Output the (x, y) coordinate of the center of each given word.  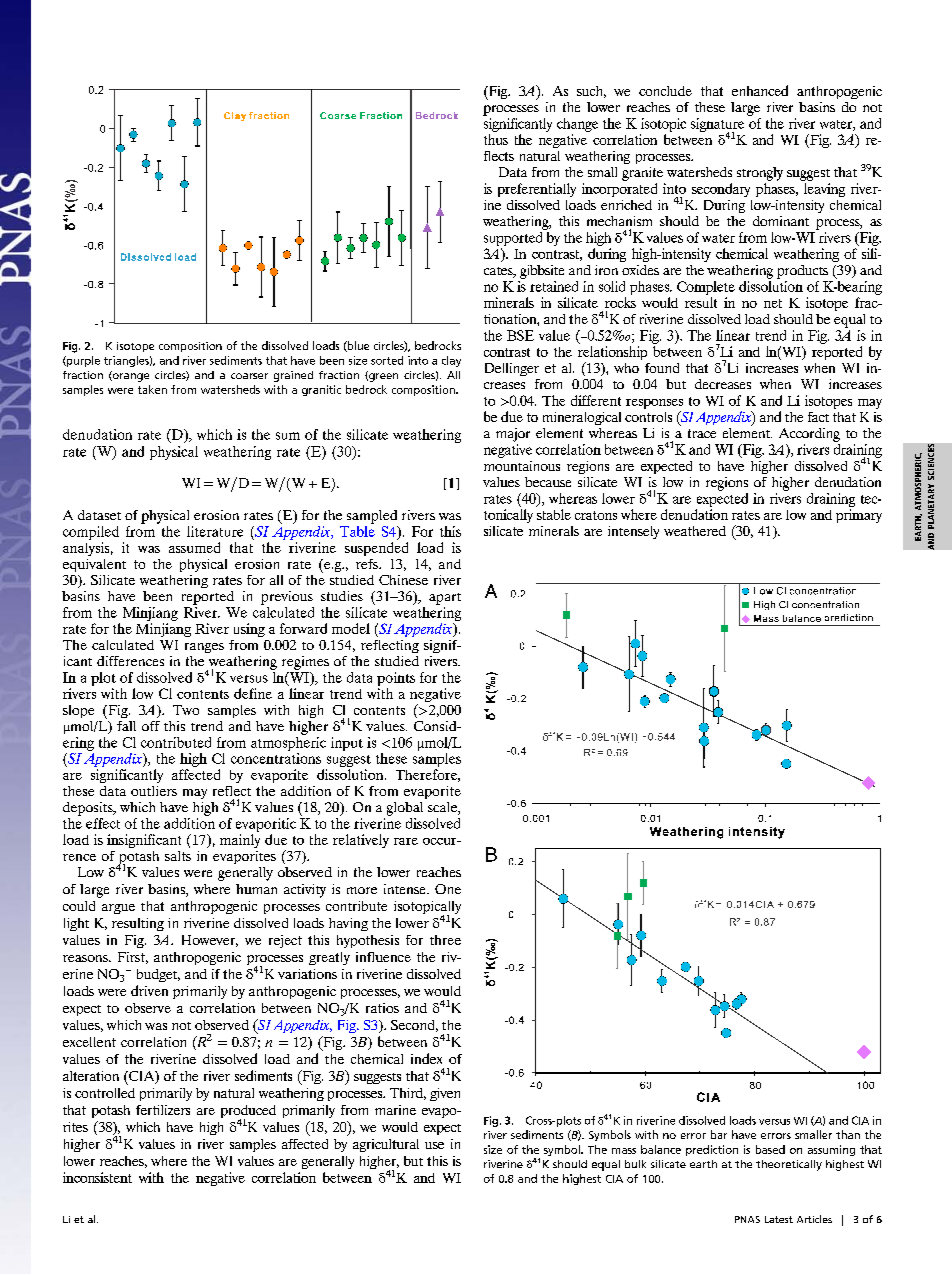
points (396, 679)
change (577, 125)
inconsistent (97, 1177)
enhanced (760, 90)
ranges (204, 648)
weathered (695, 531)
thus (496, 139)
